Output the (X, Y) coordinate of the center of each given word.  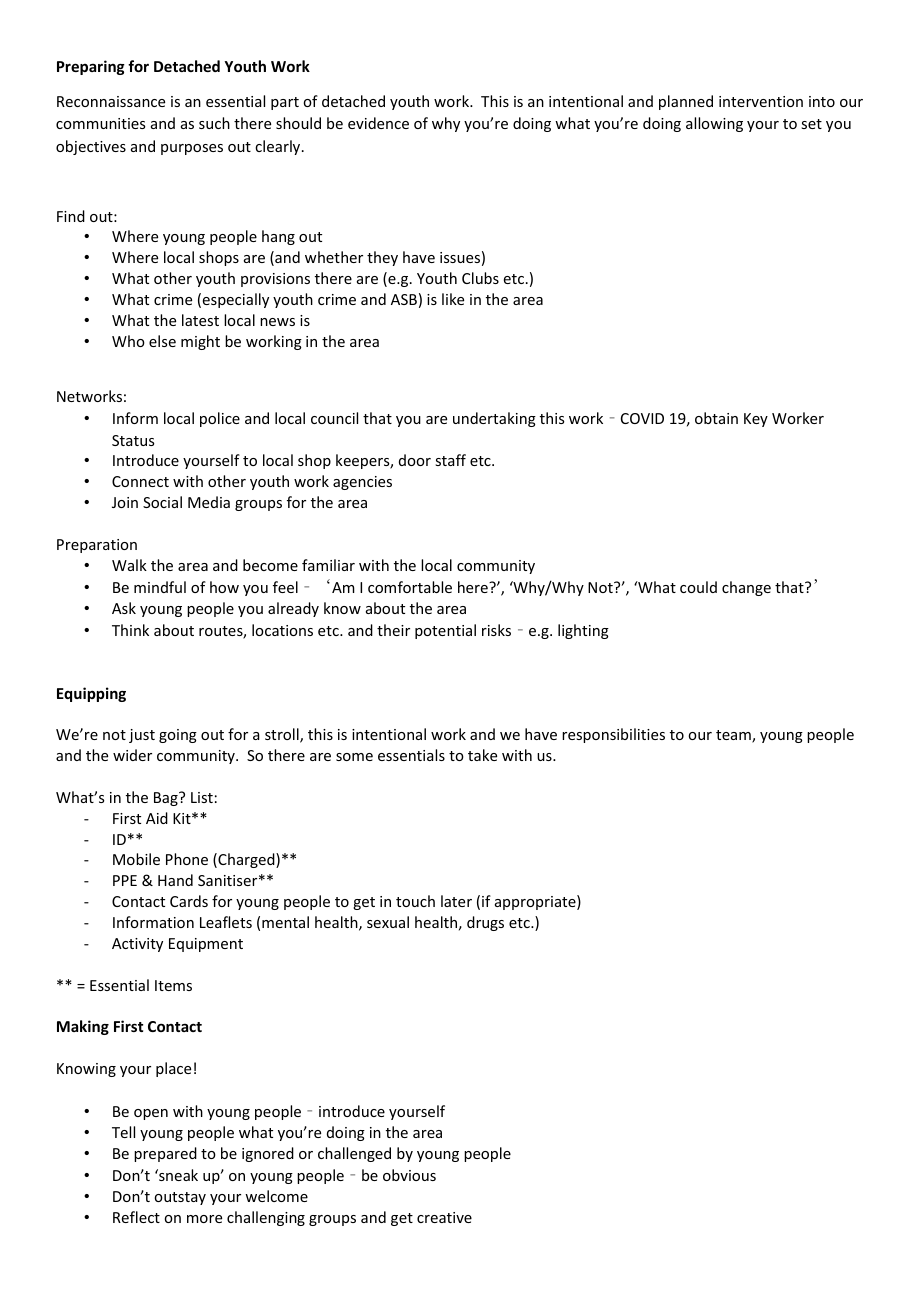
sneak (177, 1175)
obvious (409, 1175)
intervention (761, 101)
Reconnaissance (111, 101)
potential (445, 631)
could (698, 587)
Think (130, 630)
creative (444, 1217)
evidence (378, 123)
